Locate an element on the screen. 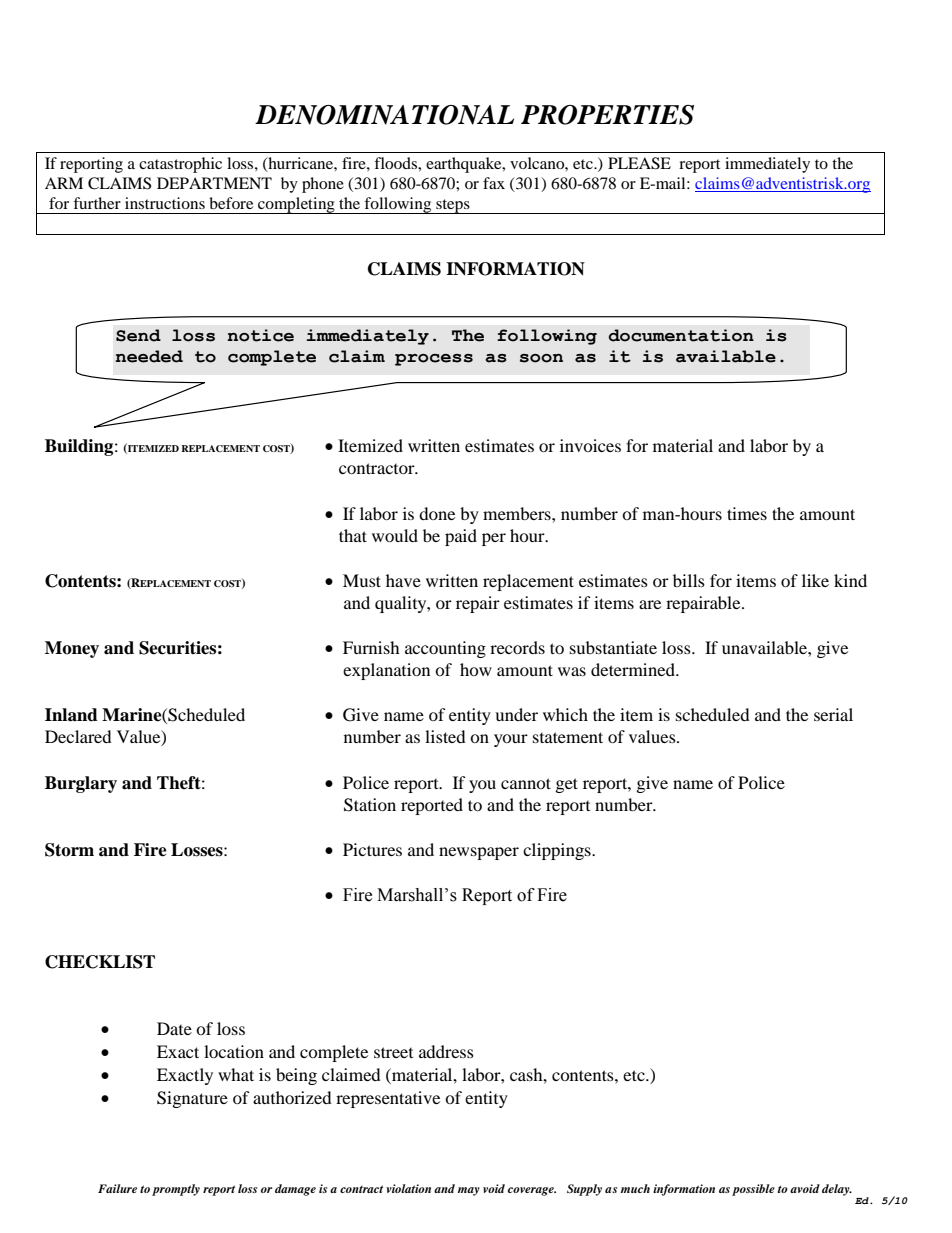 The image size is (952, 1233). PLEASE is located at coordinates (639, 163).
